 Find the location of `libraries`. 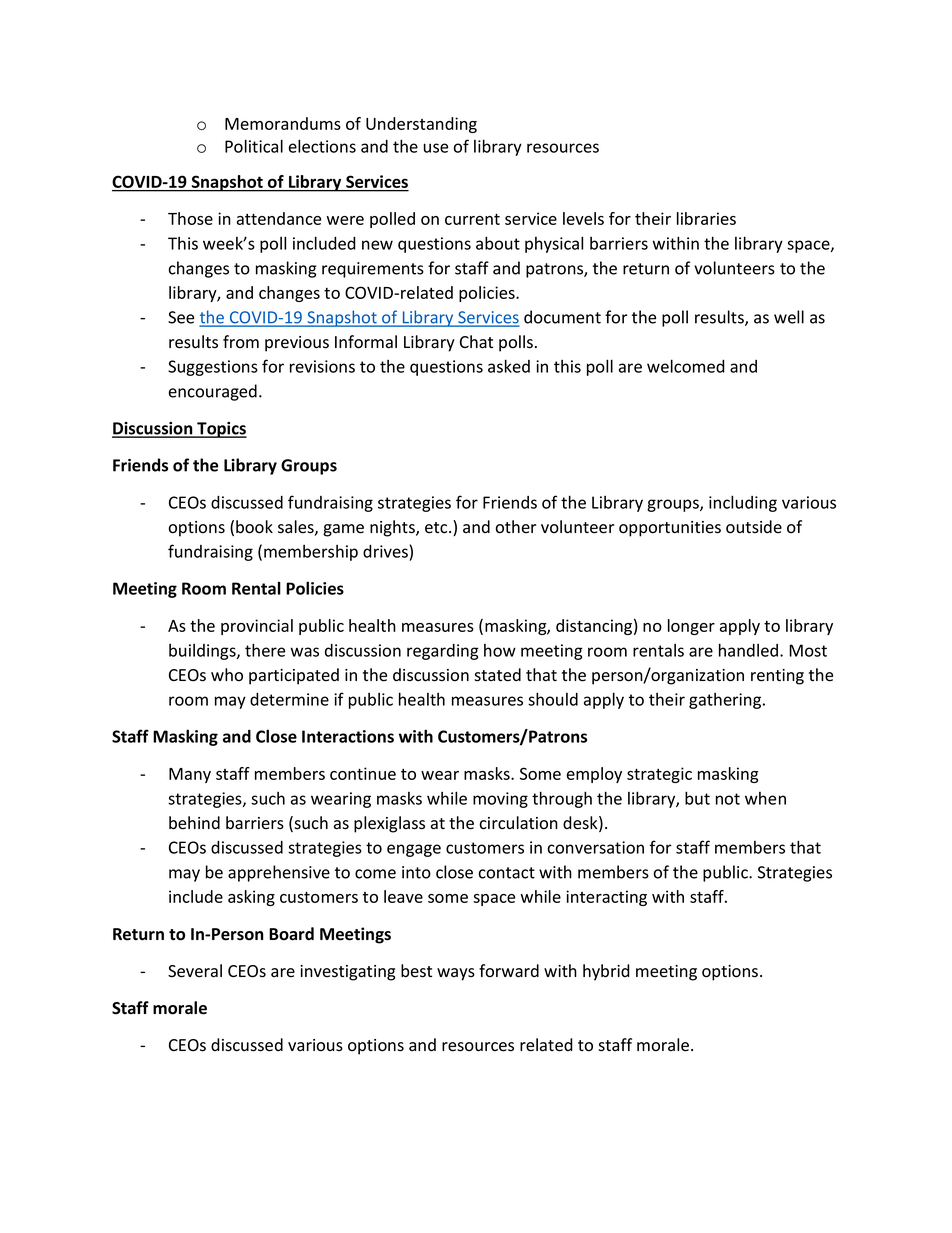

libraries is located at coordinates (706, 218).
